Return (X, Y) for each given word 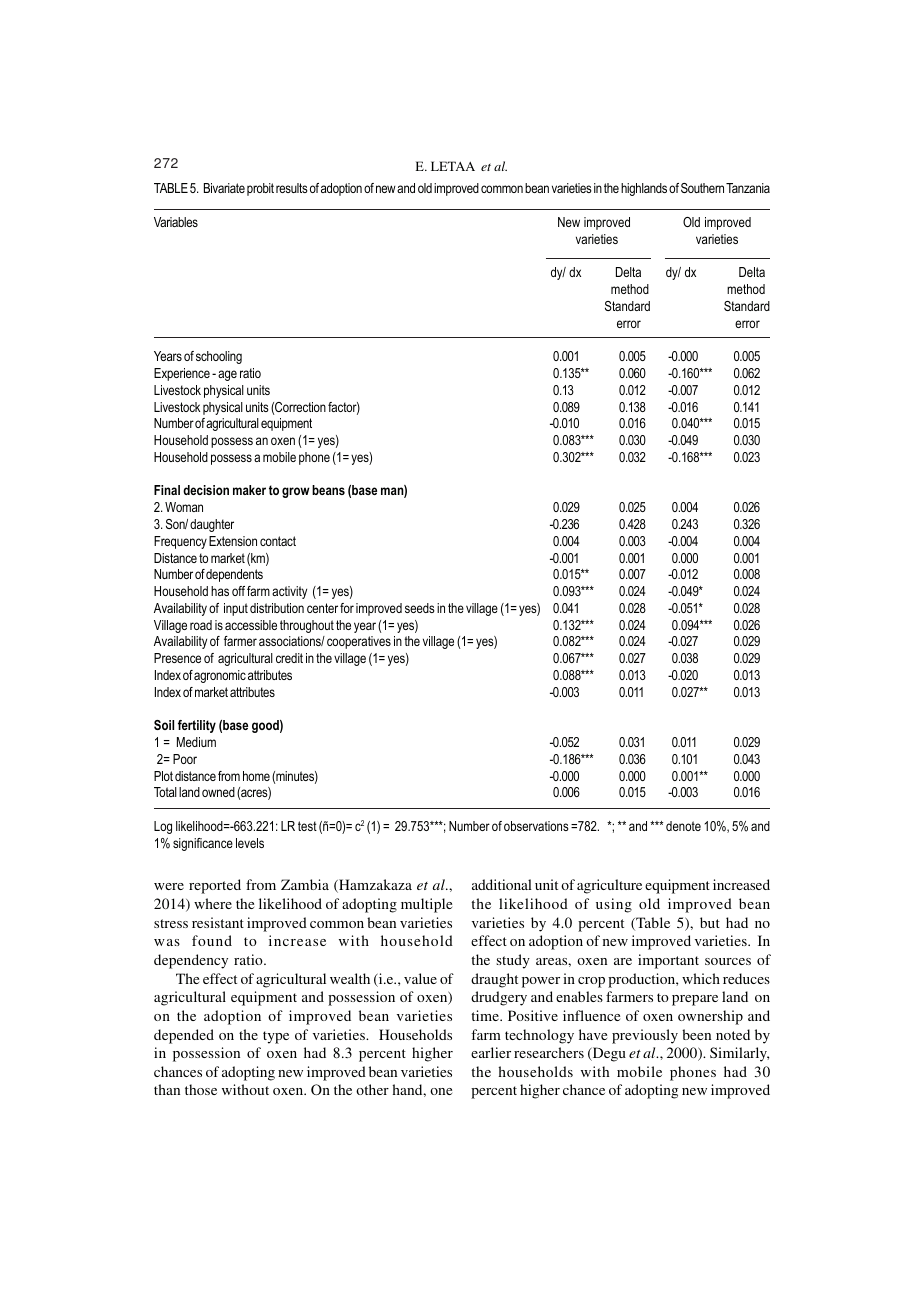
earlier (491, 1052)
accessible (251, 625)
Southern (702, 188)
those (201, 1089)
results (292, 188)
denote (683, 826)
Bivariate (224, 188)
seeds (420, 608)
